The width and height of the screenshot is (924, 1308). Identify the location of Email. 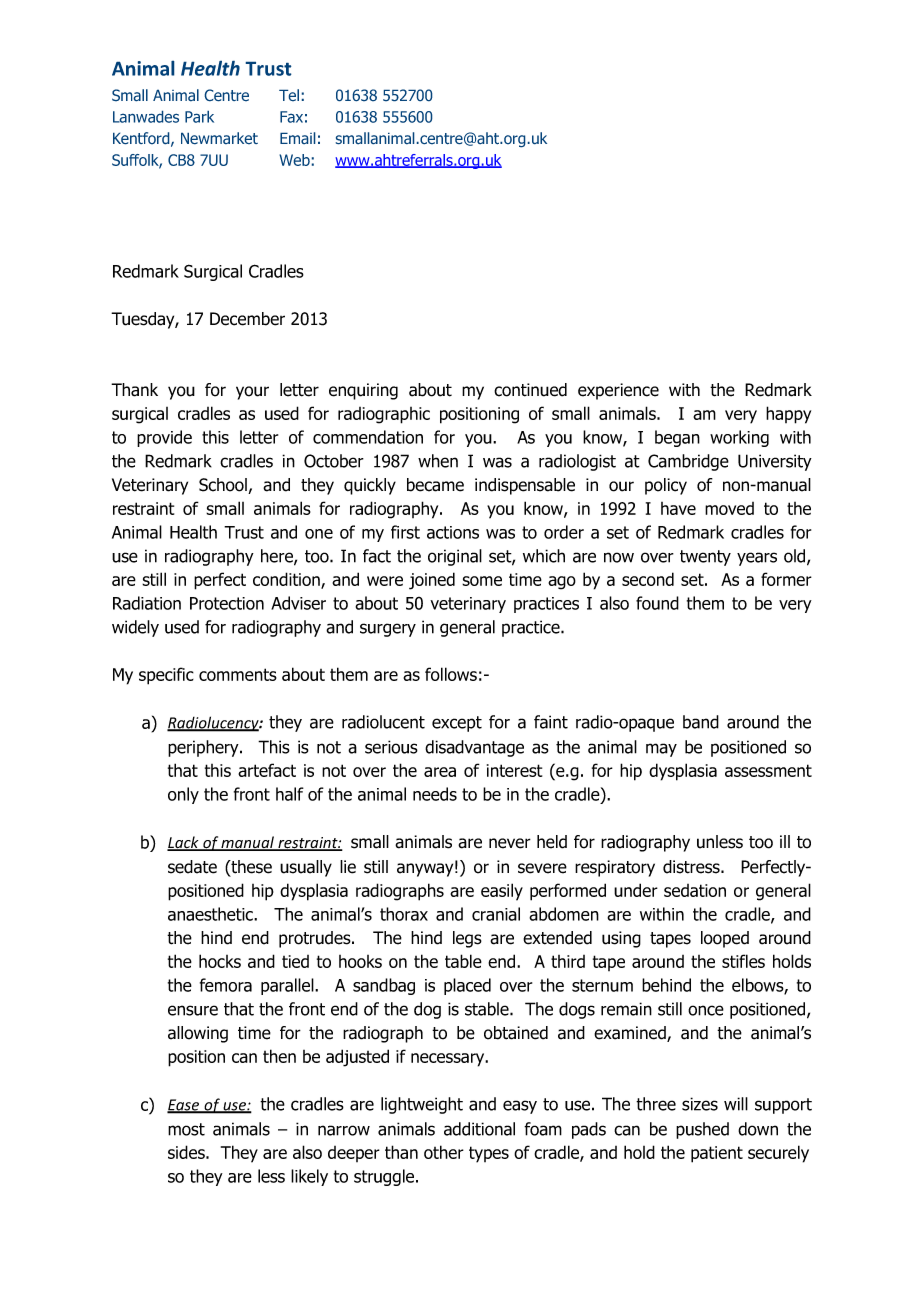
(298, 138).
